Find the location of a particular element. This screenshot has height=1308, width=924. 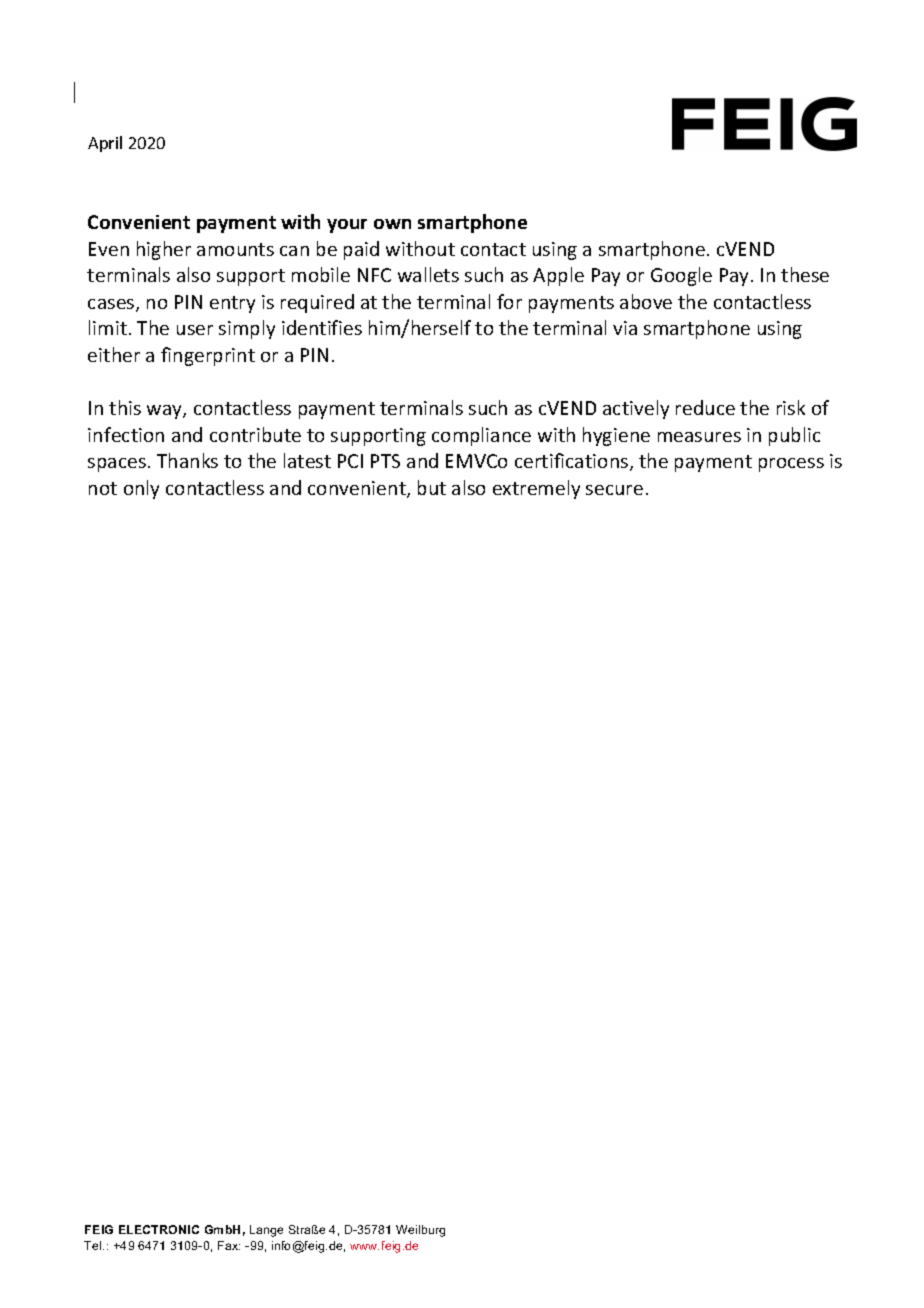

April is located at coordinates (105, 144).
